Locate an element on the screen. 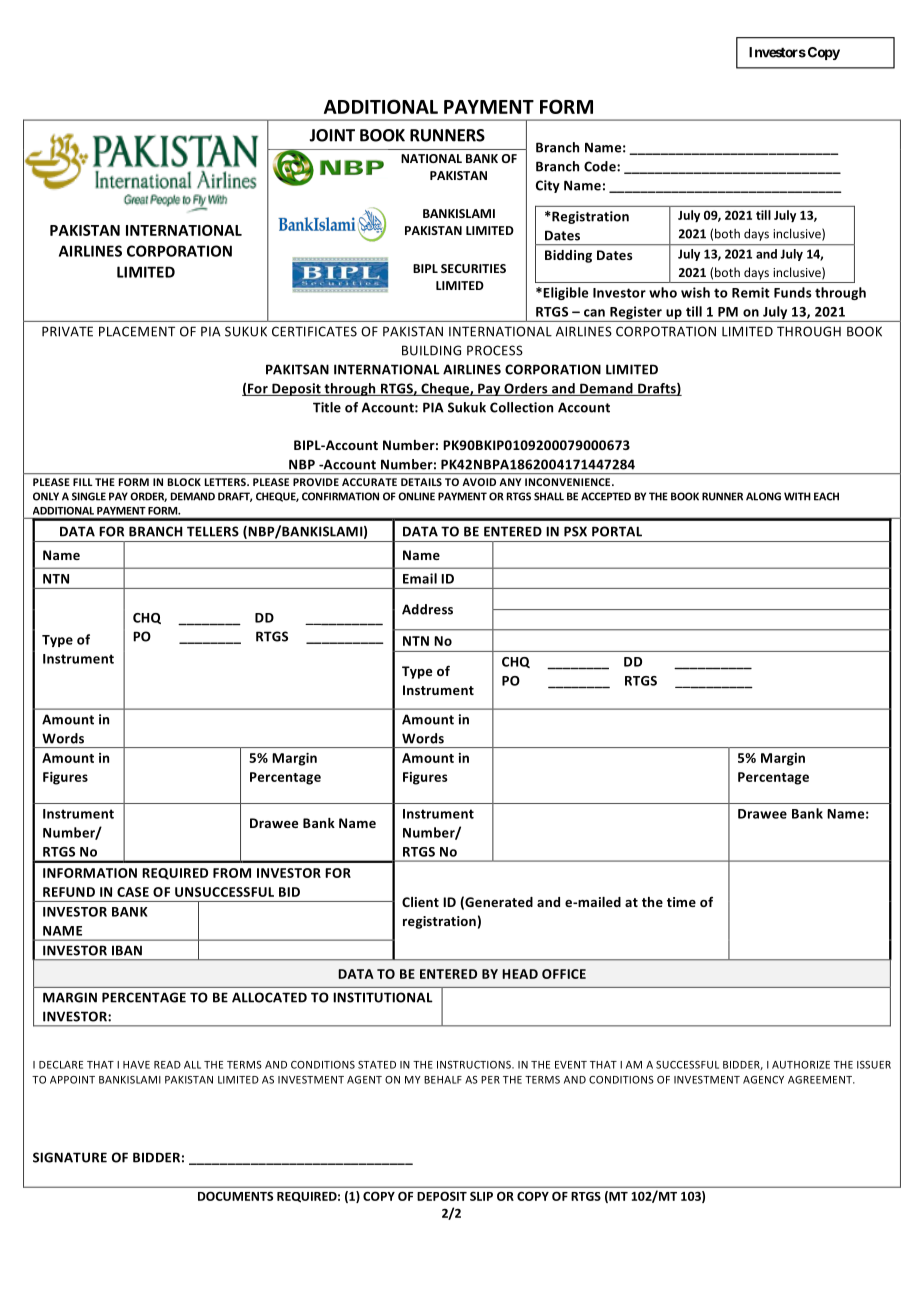  Address is located at coordinates (427, 609).
